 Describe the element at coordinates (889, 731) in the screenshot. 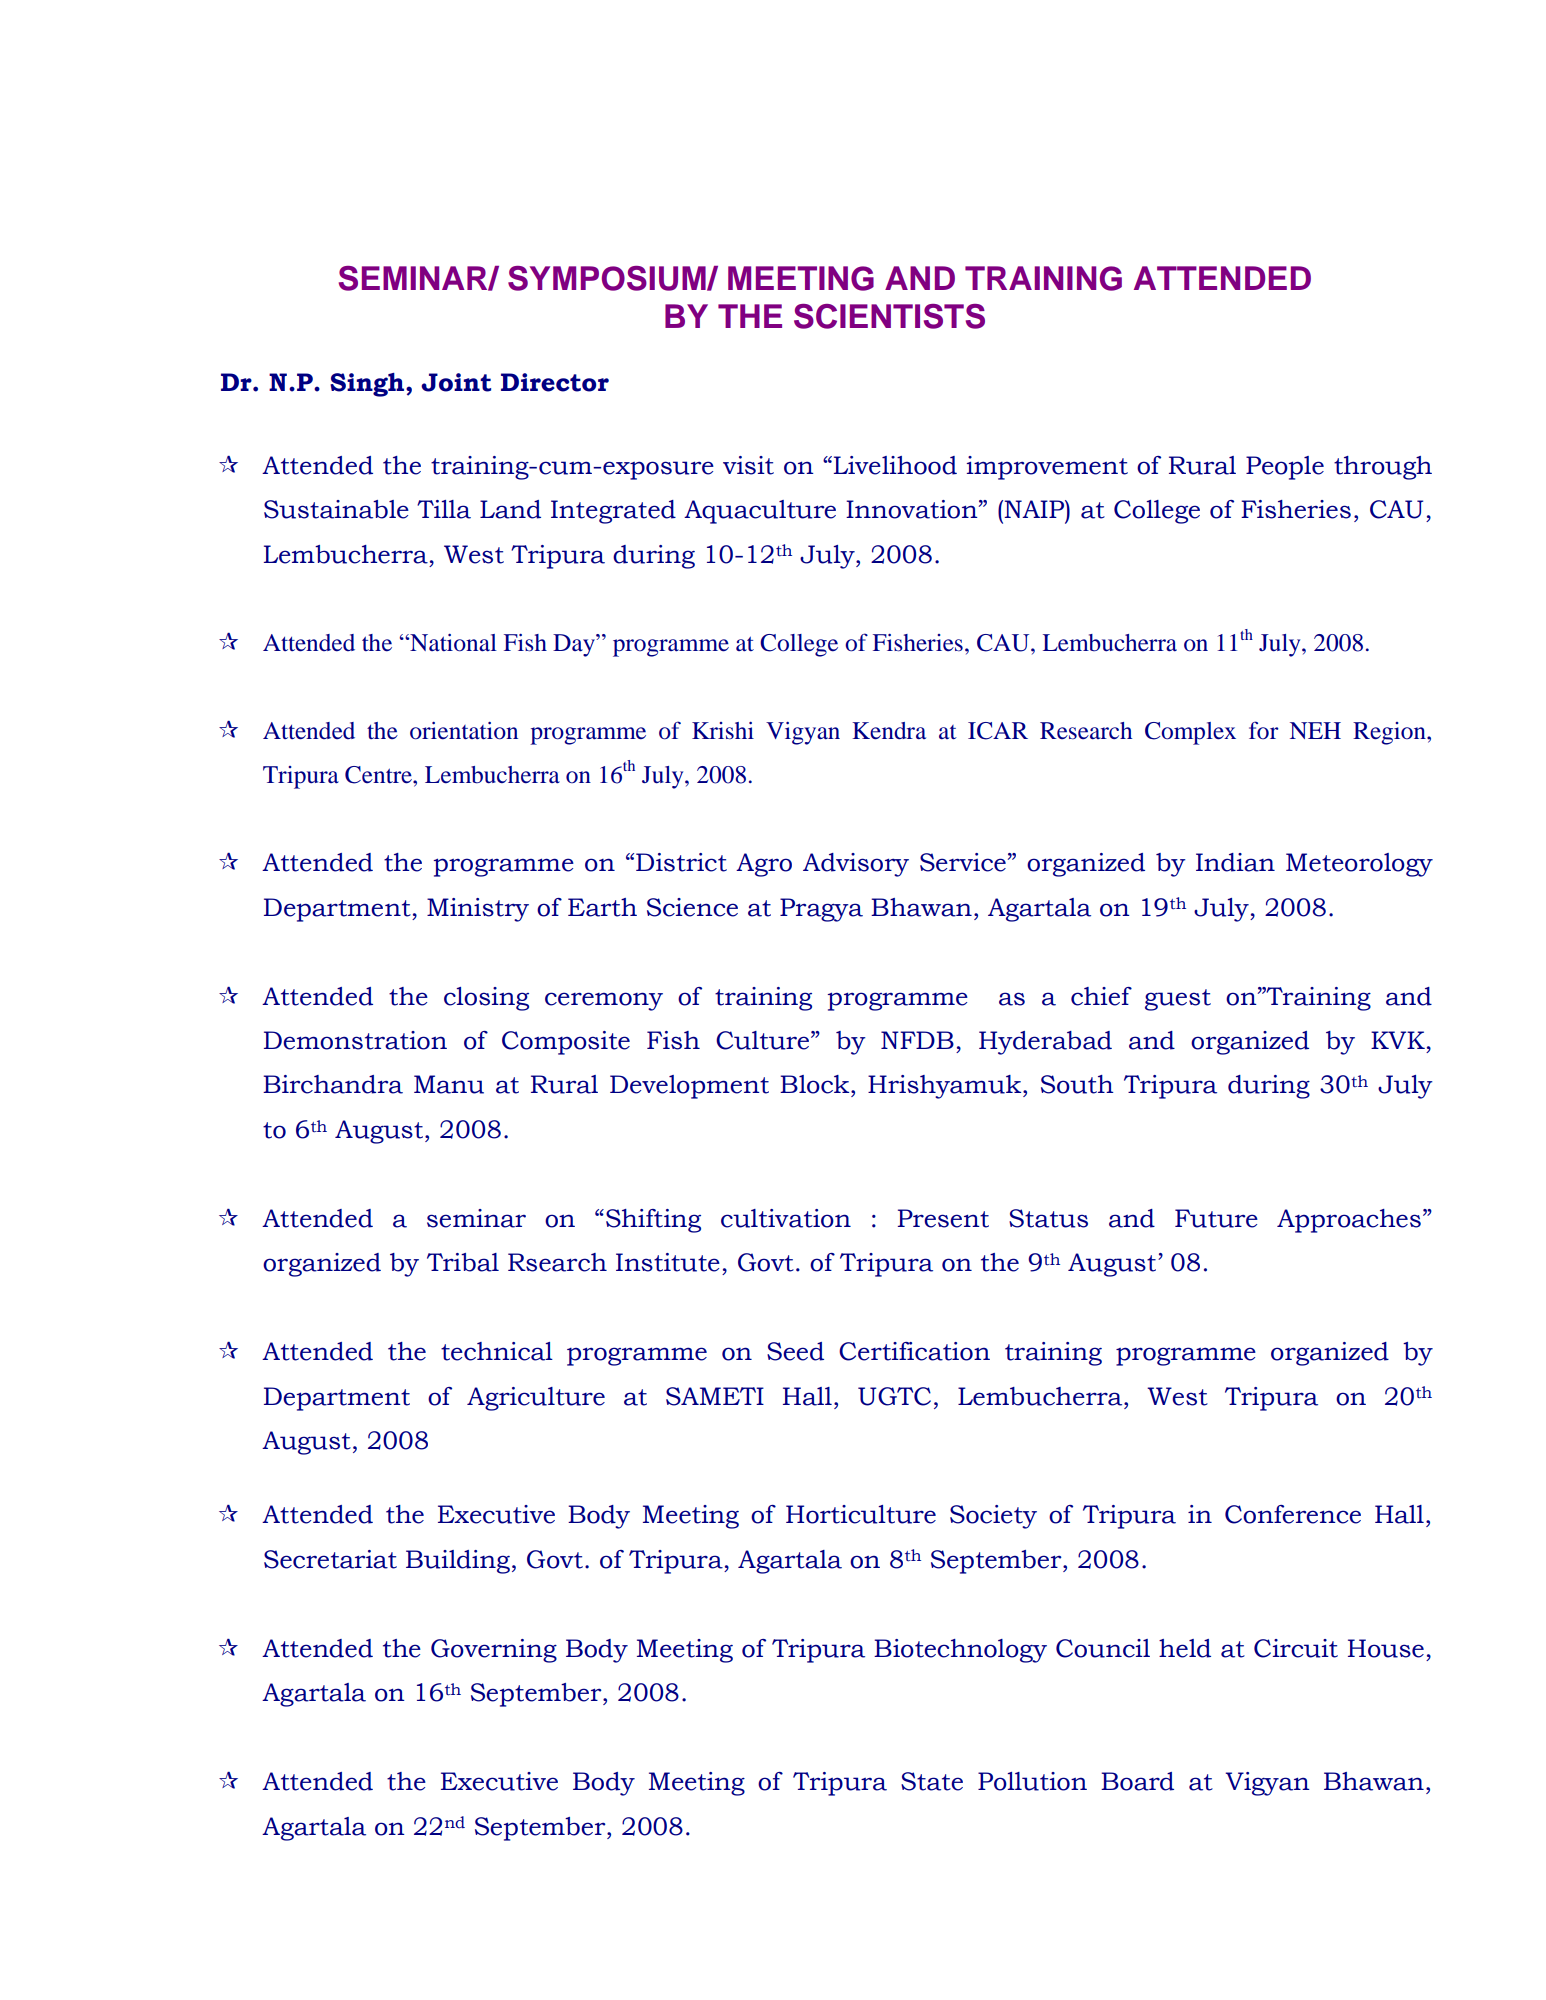

I see `Kendra` at that location.
